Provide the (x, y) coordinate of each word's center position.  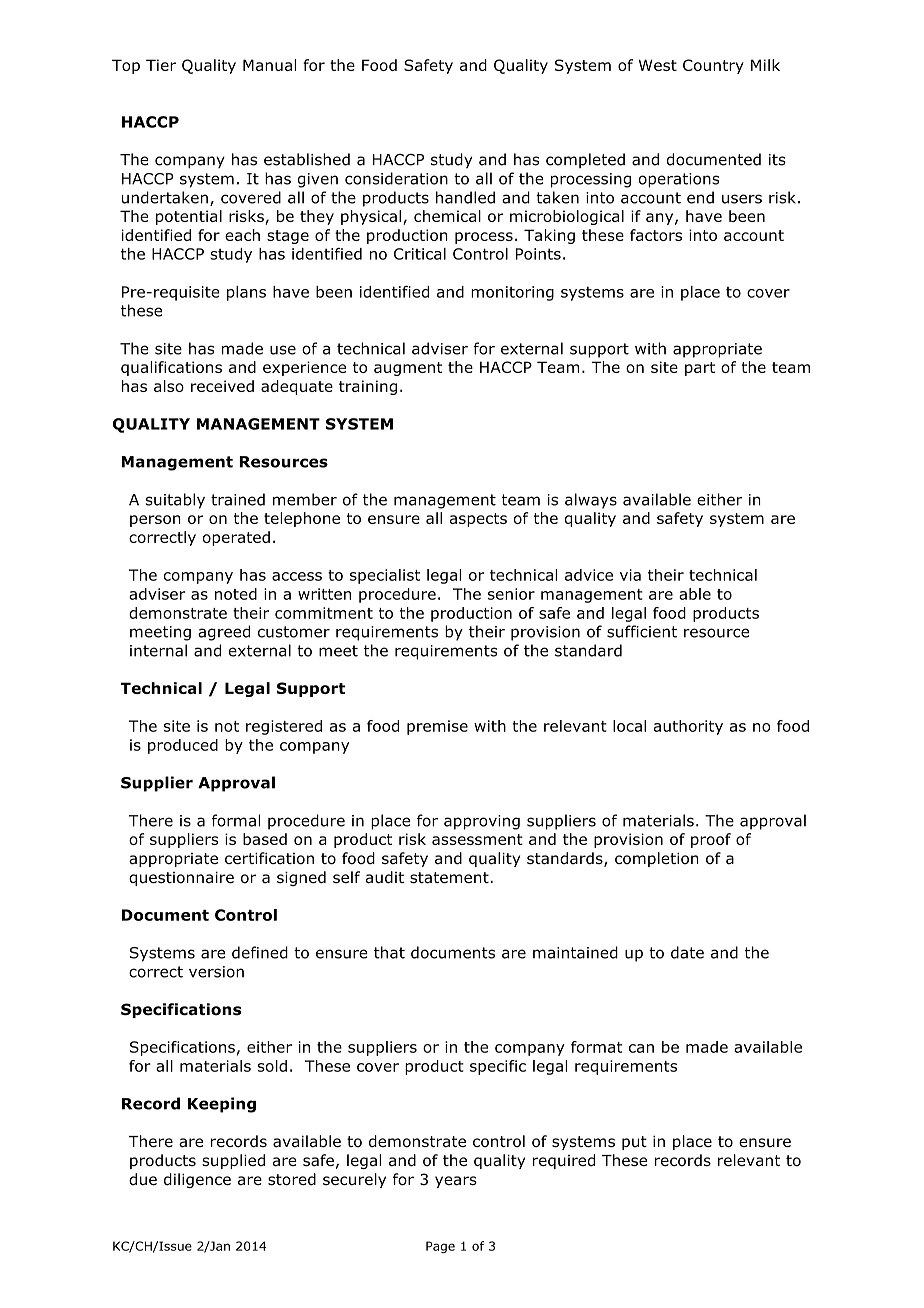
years (456, 1182)
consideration (396, 178)
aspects (478, 520)
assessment (477, 839)
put (634, 1143)
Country (713, 66)
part (700, 369)
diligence (197, 1180)
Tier (161, 65)
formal (236, 820)
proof (711, 840)
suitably (175, 501)
